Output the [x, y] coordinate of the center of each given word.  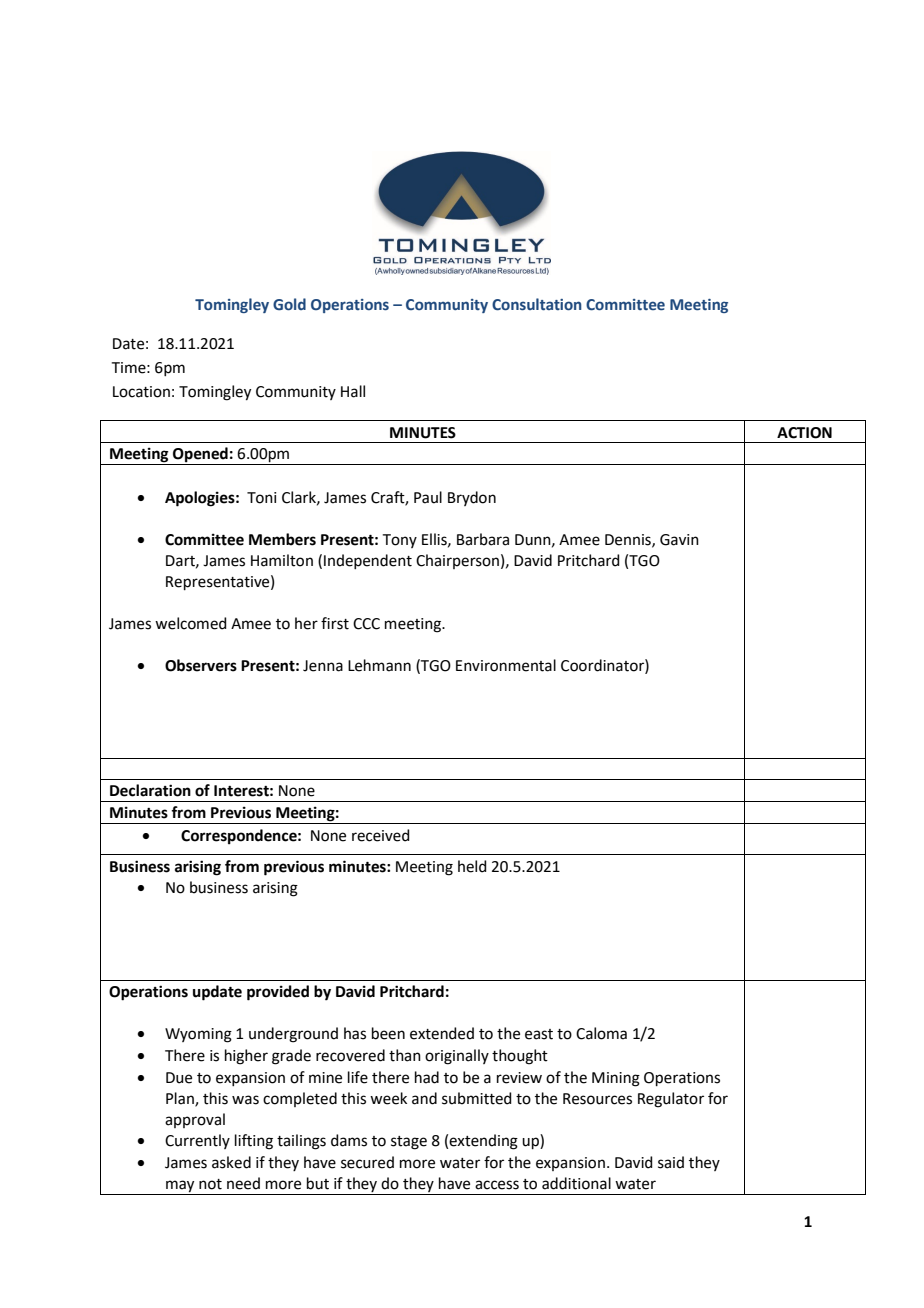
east [539, 1034]
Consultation [537, 304]
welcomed [191, 623]
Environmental [506, 665]
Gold [289, 304]
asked [231, 1162]
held [472, 866]
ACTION [804, 433]
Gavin [679, 540]
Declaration [150, 790]
